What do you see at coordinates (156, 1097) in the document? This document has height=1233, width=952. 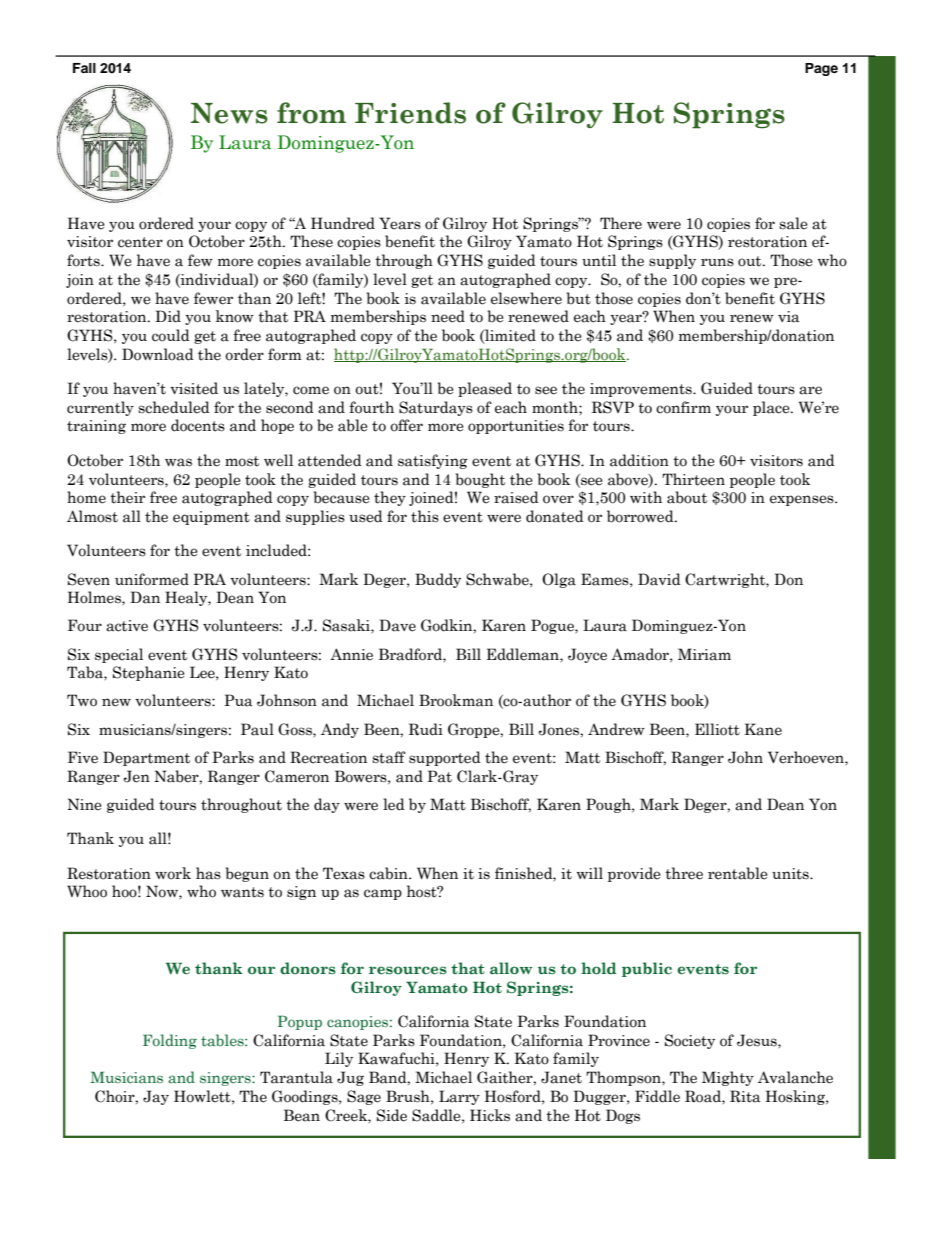 I see `Jay` at bounding box center [156, 1097].
